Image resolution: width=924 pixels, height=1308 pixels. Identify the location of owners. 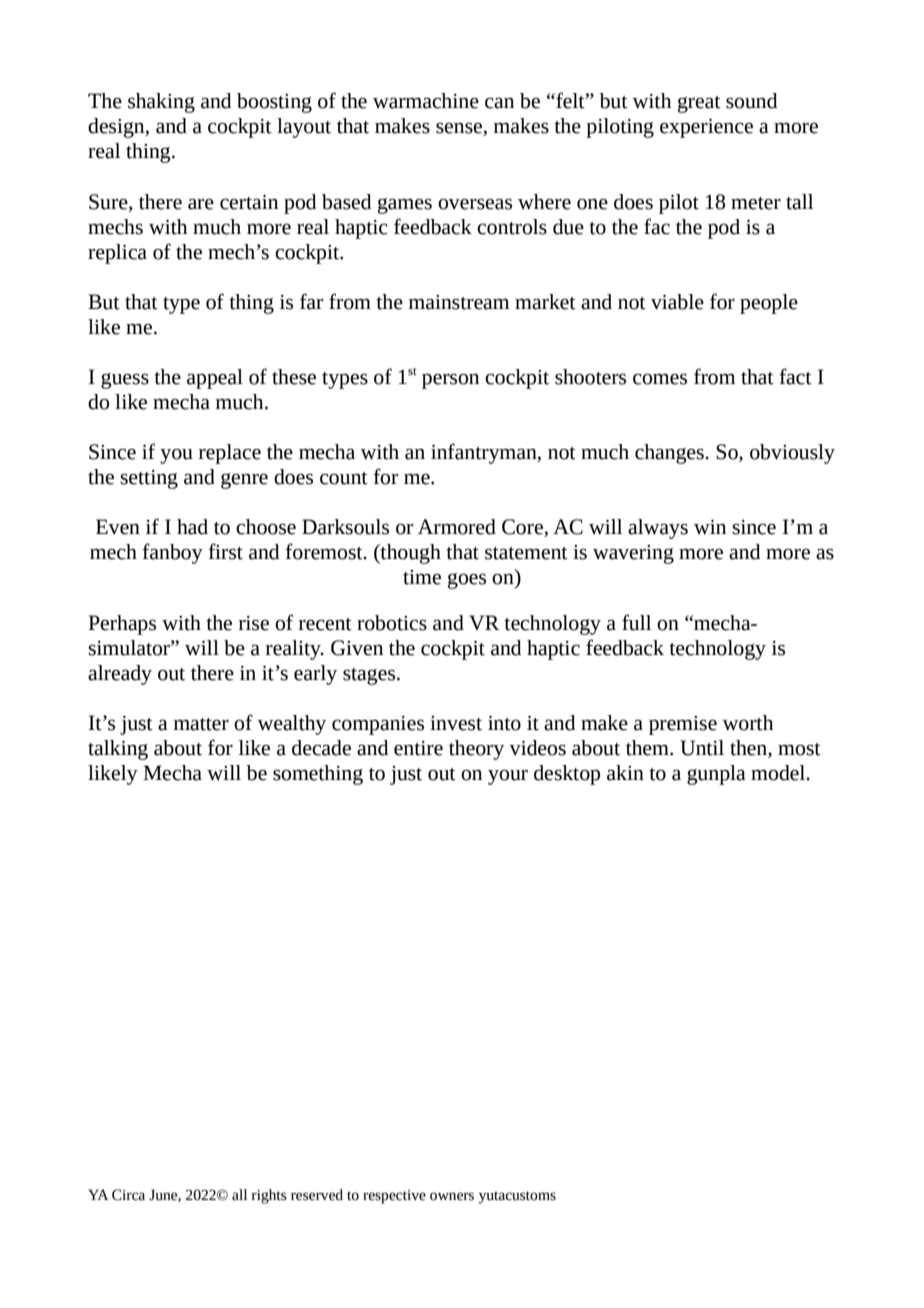
(452, 1196).
